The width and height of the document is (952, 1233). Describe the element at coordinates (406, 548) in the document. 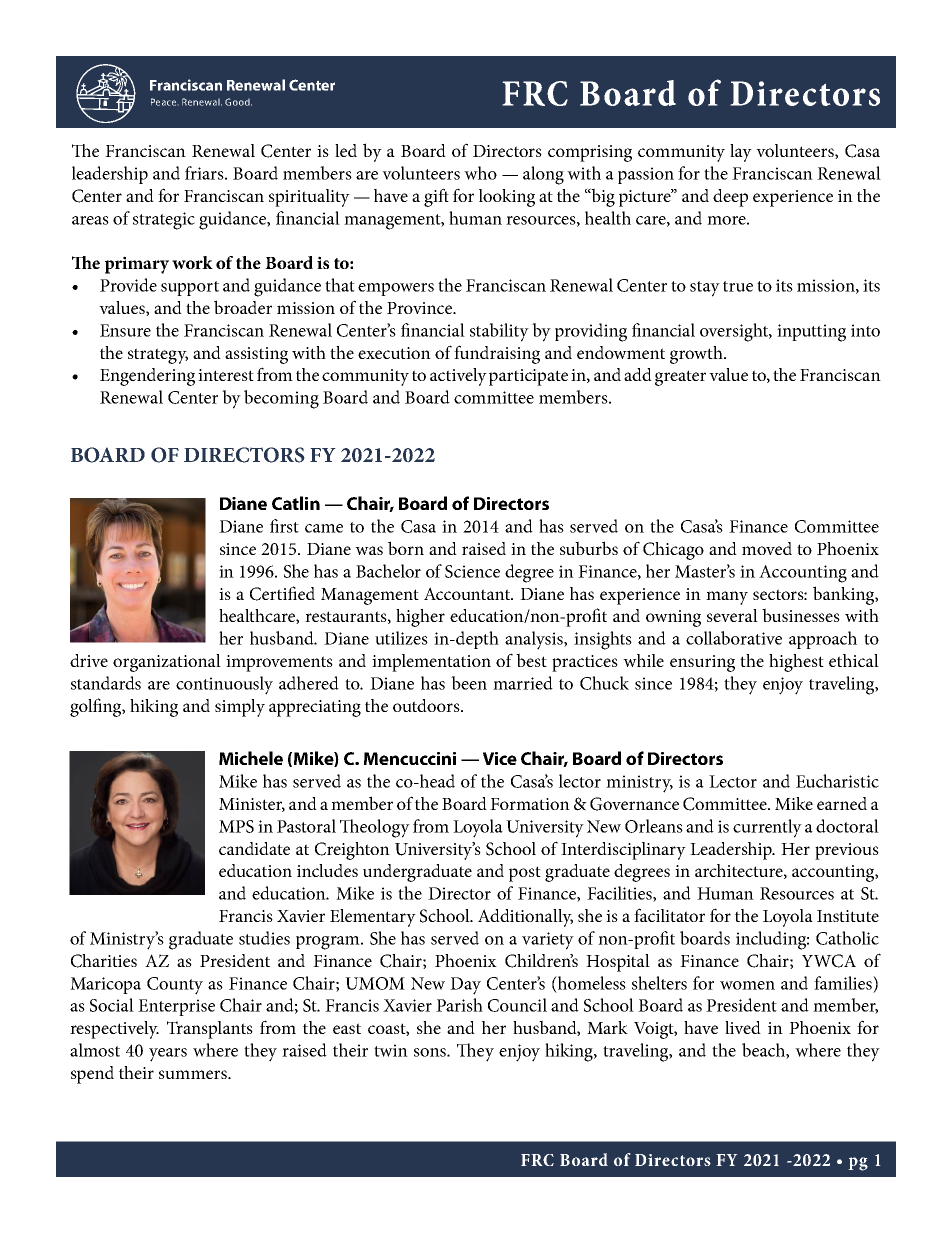

I see `born` at that location.
